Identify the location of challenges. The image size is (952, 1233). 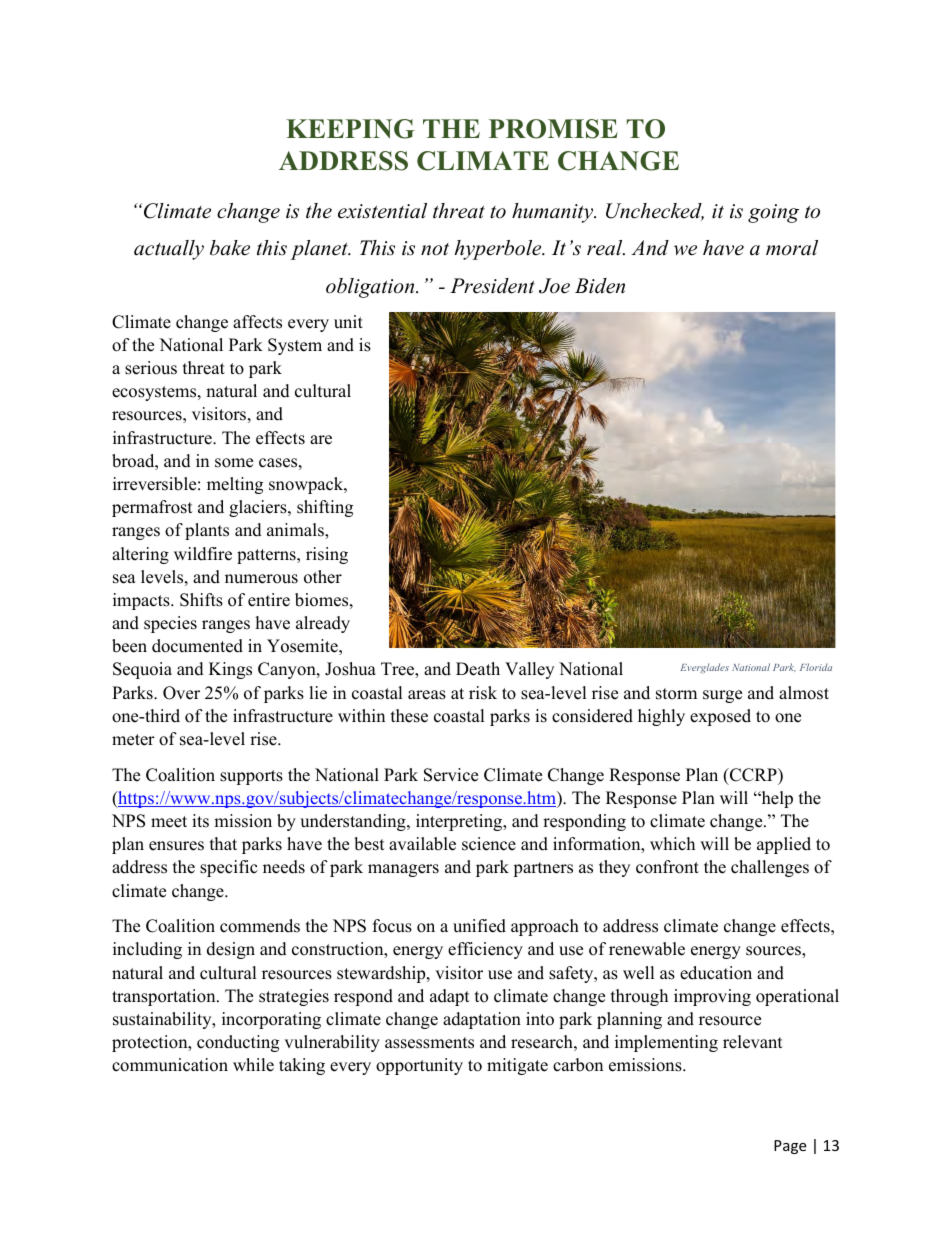
(770, 868).
